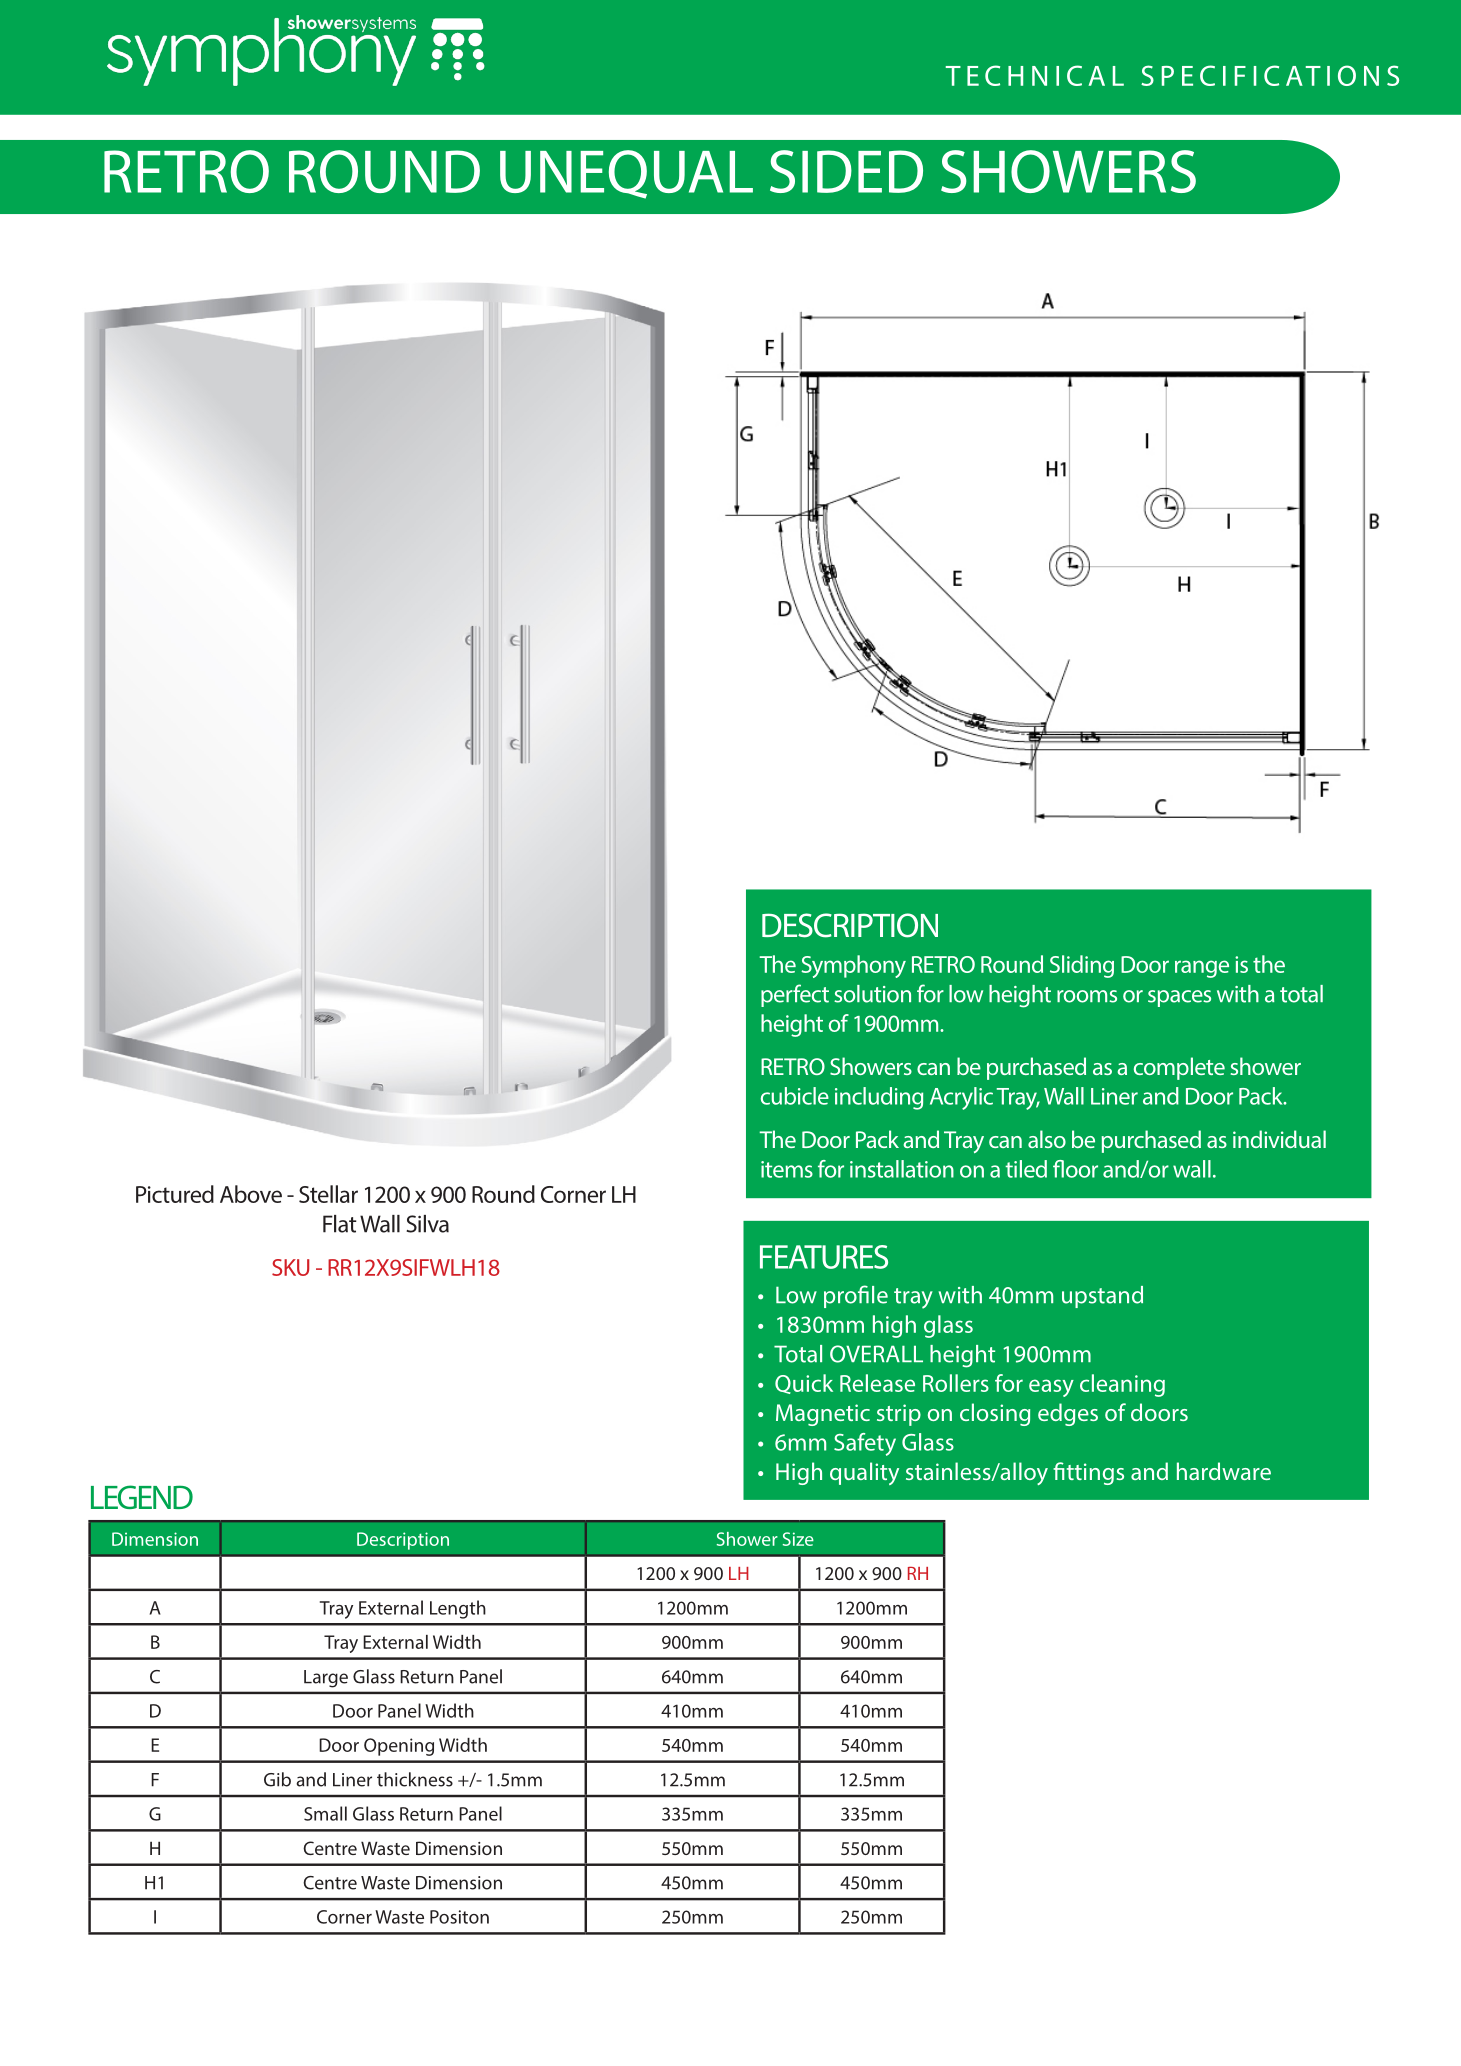  What do you see at coordinates (325, 1813) in the image?
I see `Small` at bounding box center [325, 1813].
